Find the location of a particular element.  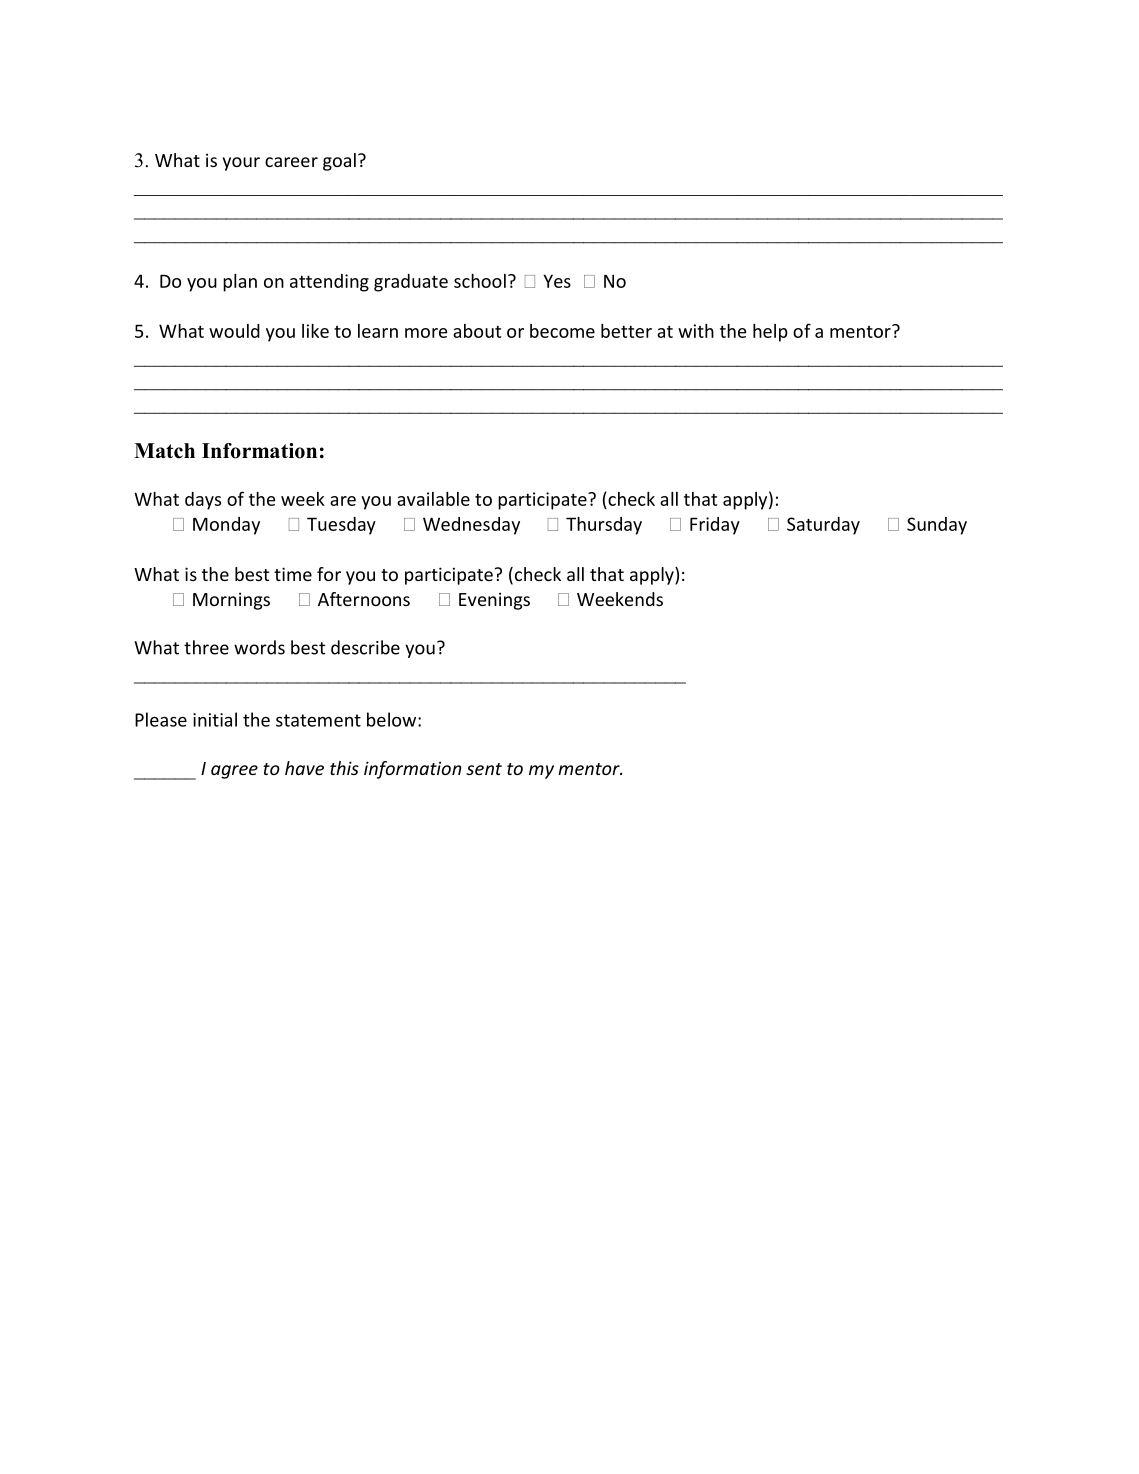

agree is located at coordinates (234, 772).
